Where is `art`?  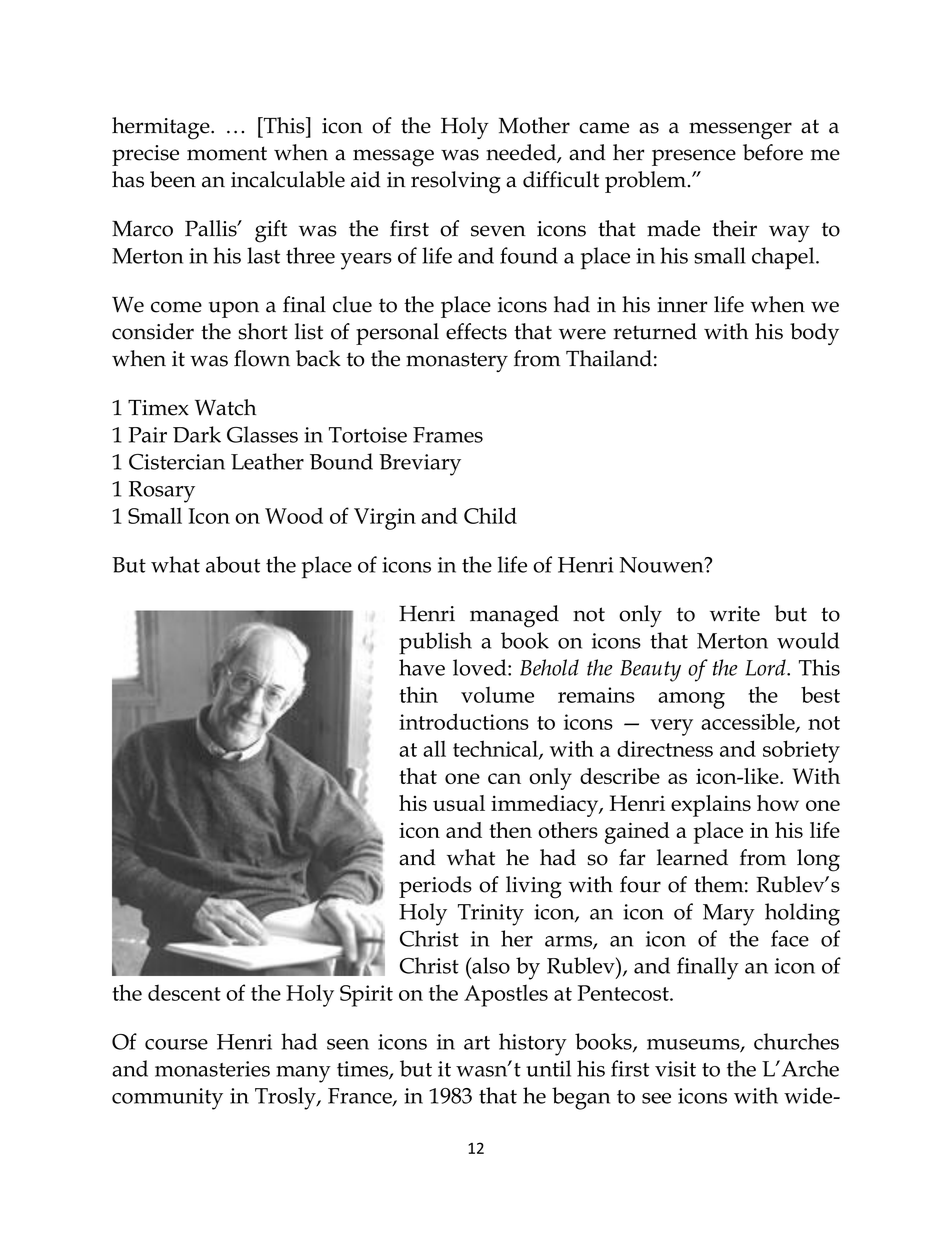 art is located at coordinates (477, 1043).
